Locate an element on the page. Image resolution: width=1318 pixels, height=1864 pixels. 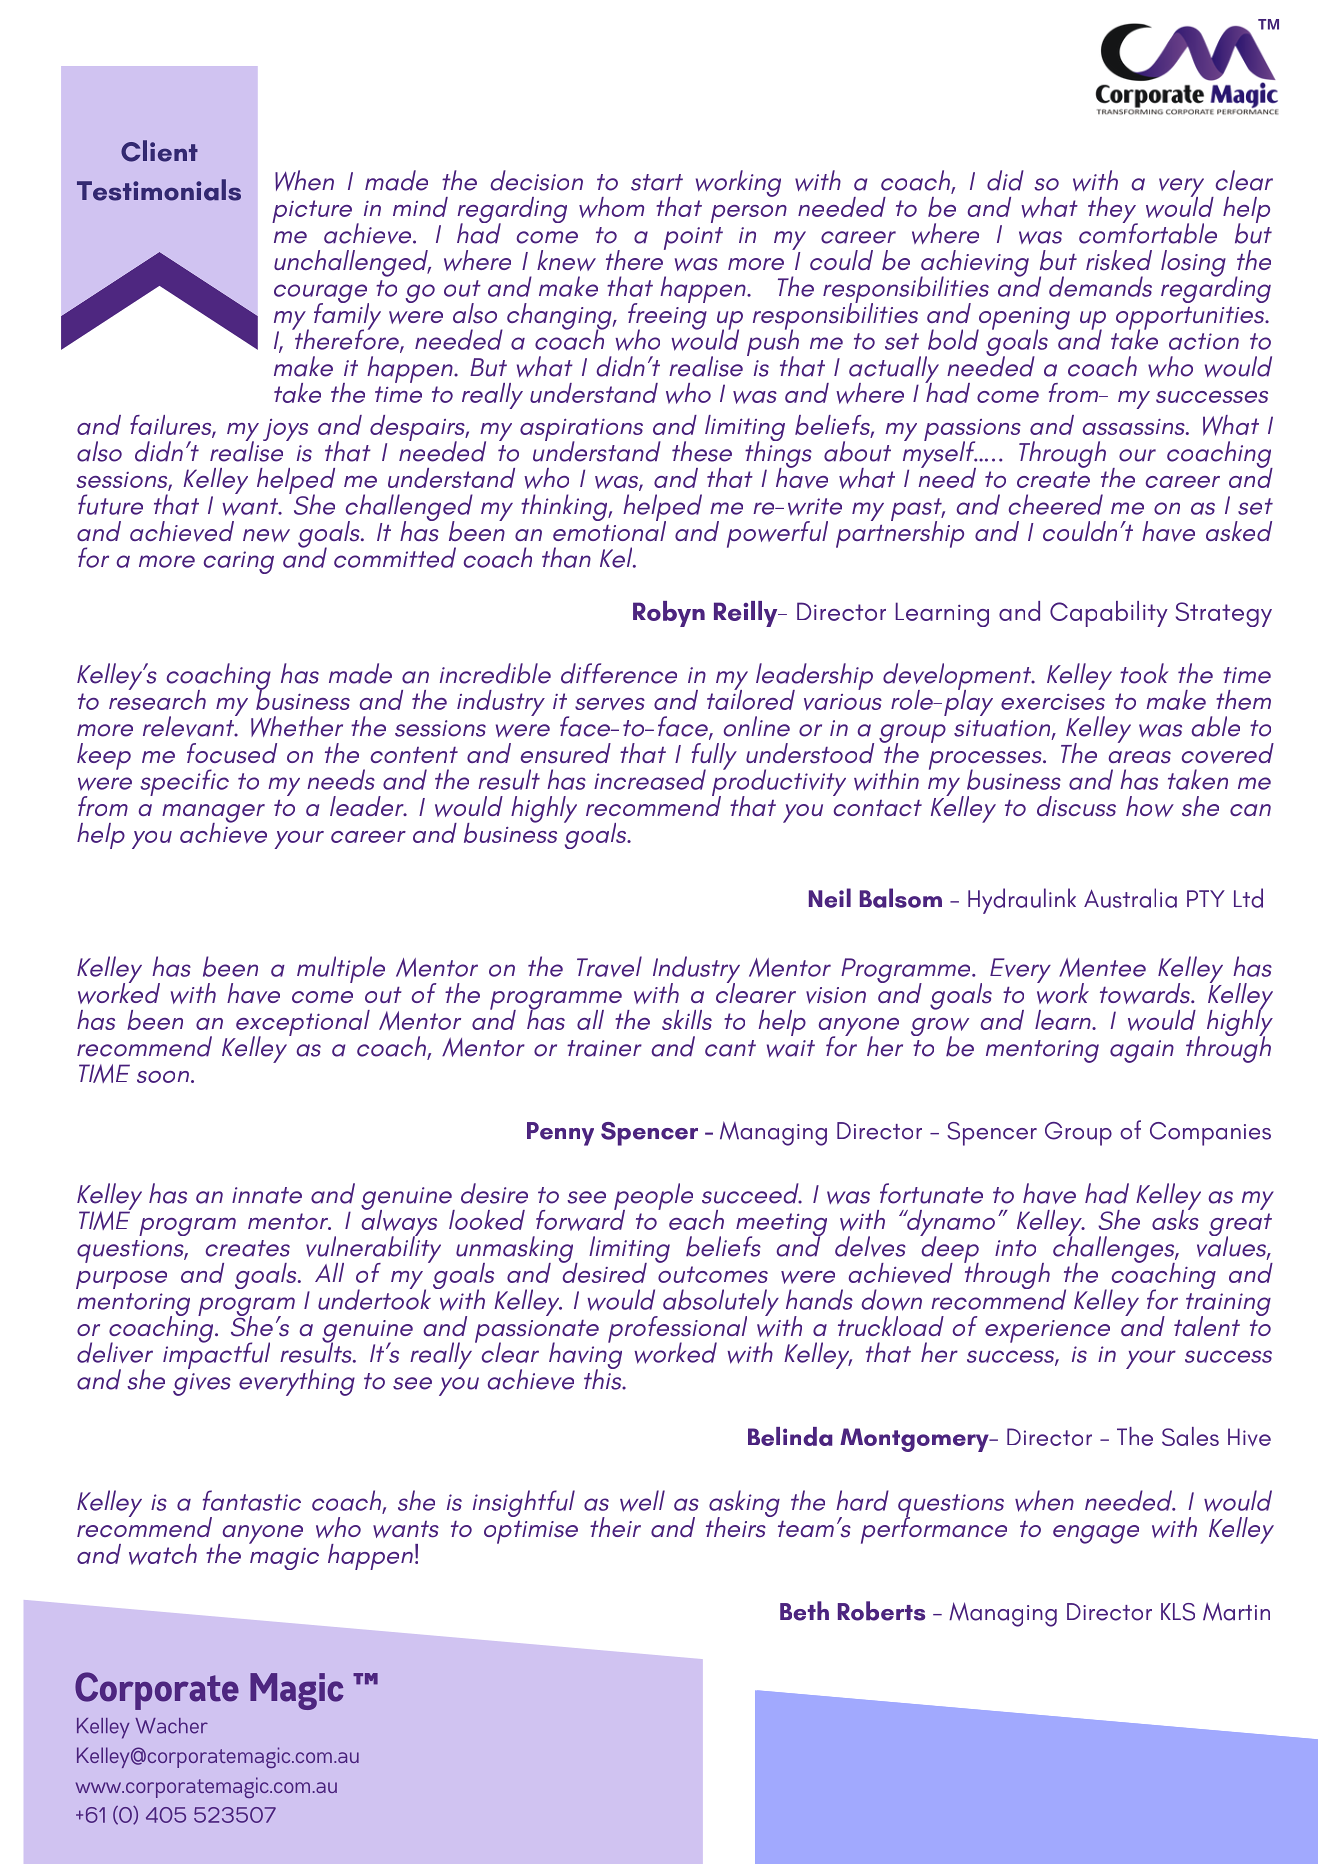
emotional is located at coordinates (609, 530).
